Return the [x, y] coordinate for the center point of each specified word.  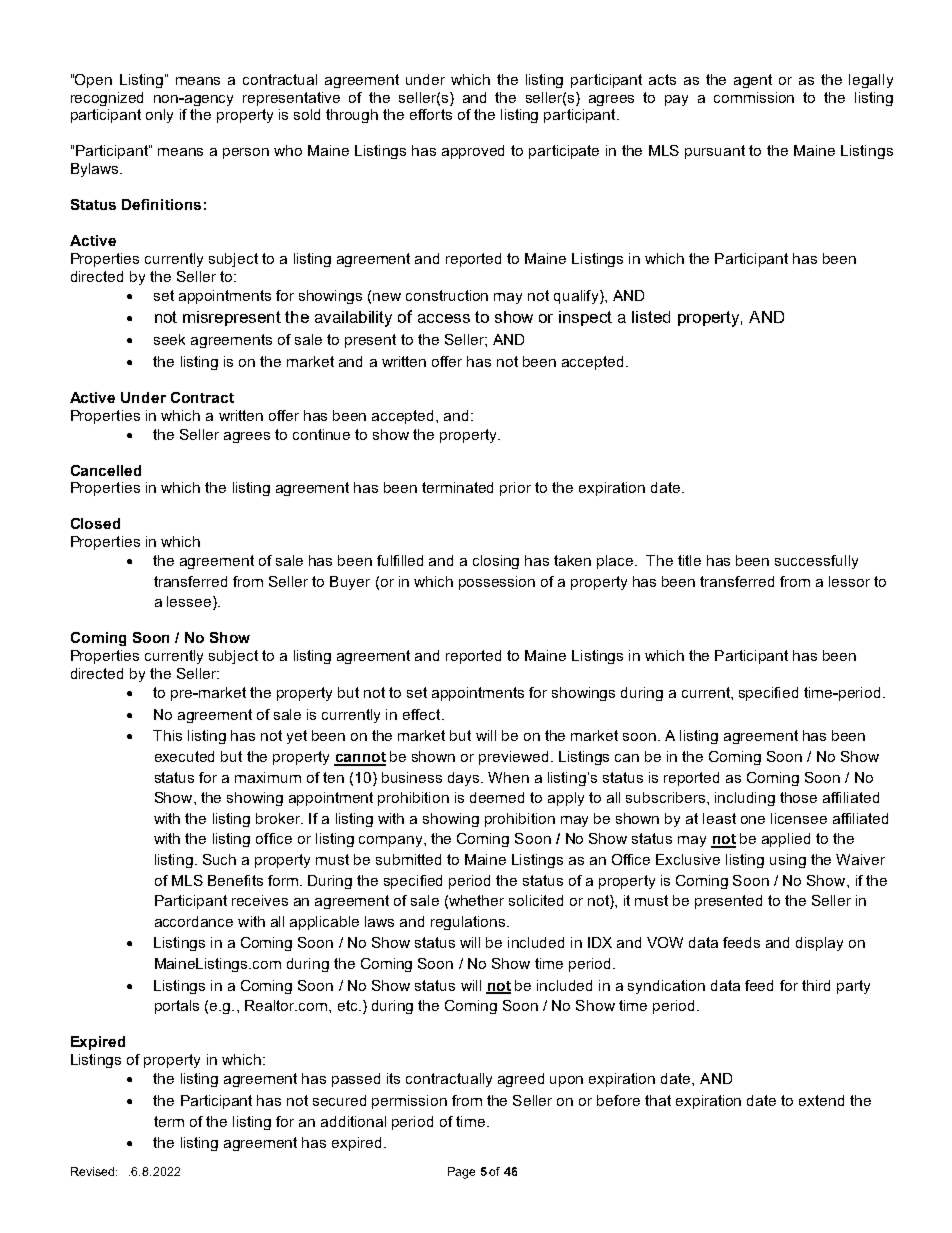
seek [169, 339]
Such [219, 859]
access [444, 318]
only [159, 116]
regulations [469, 923]
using [788, 861]
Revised [94, 1171]
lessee [189, 601]
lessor [849, 581]
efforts [431, 114]
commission [754, 97]
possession [497, 583]
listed [651, 317]
